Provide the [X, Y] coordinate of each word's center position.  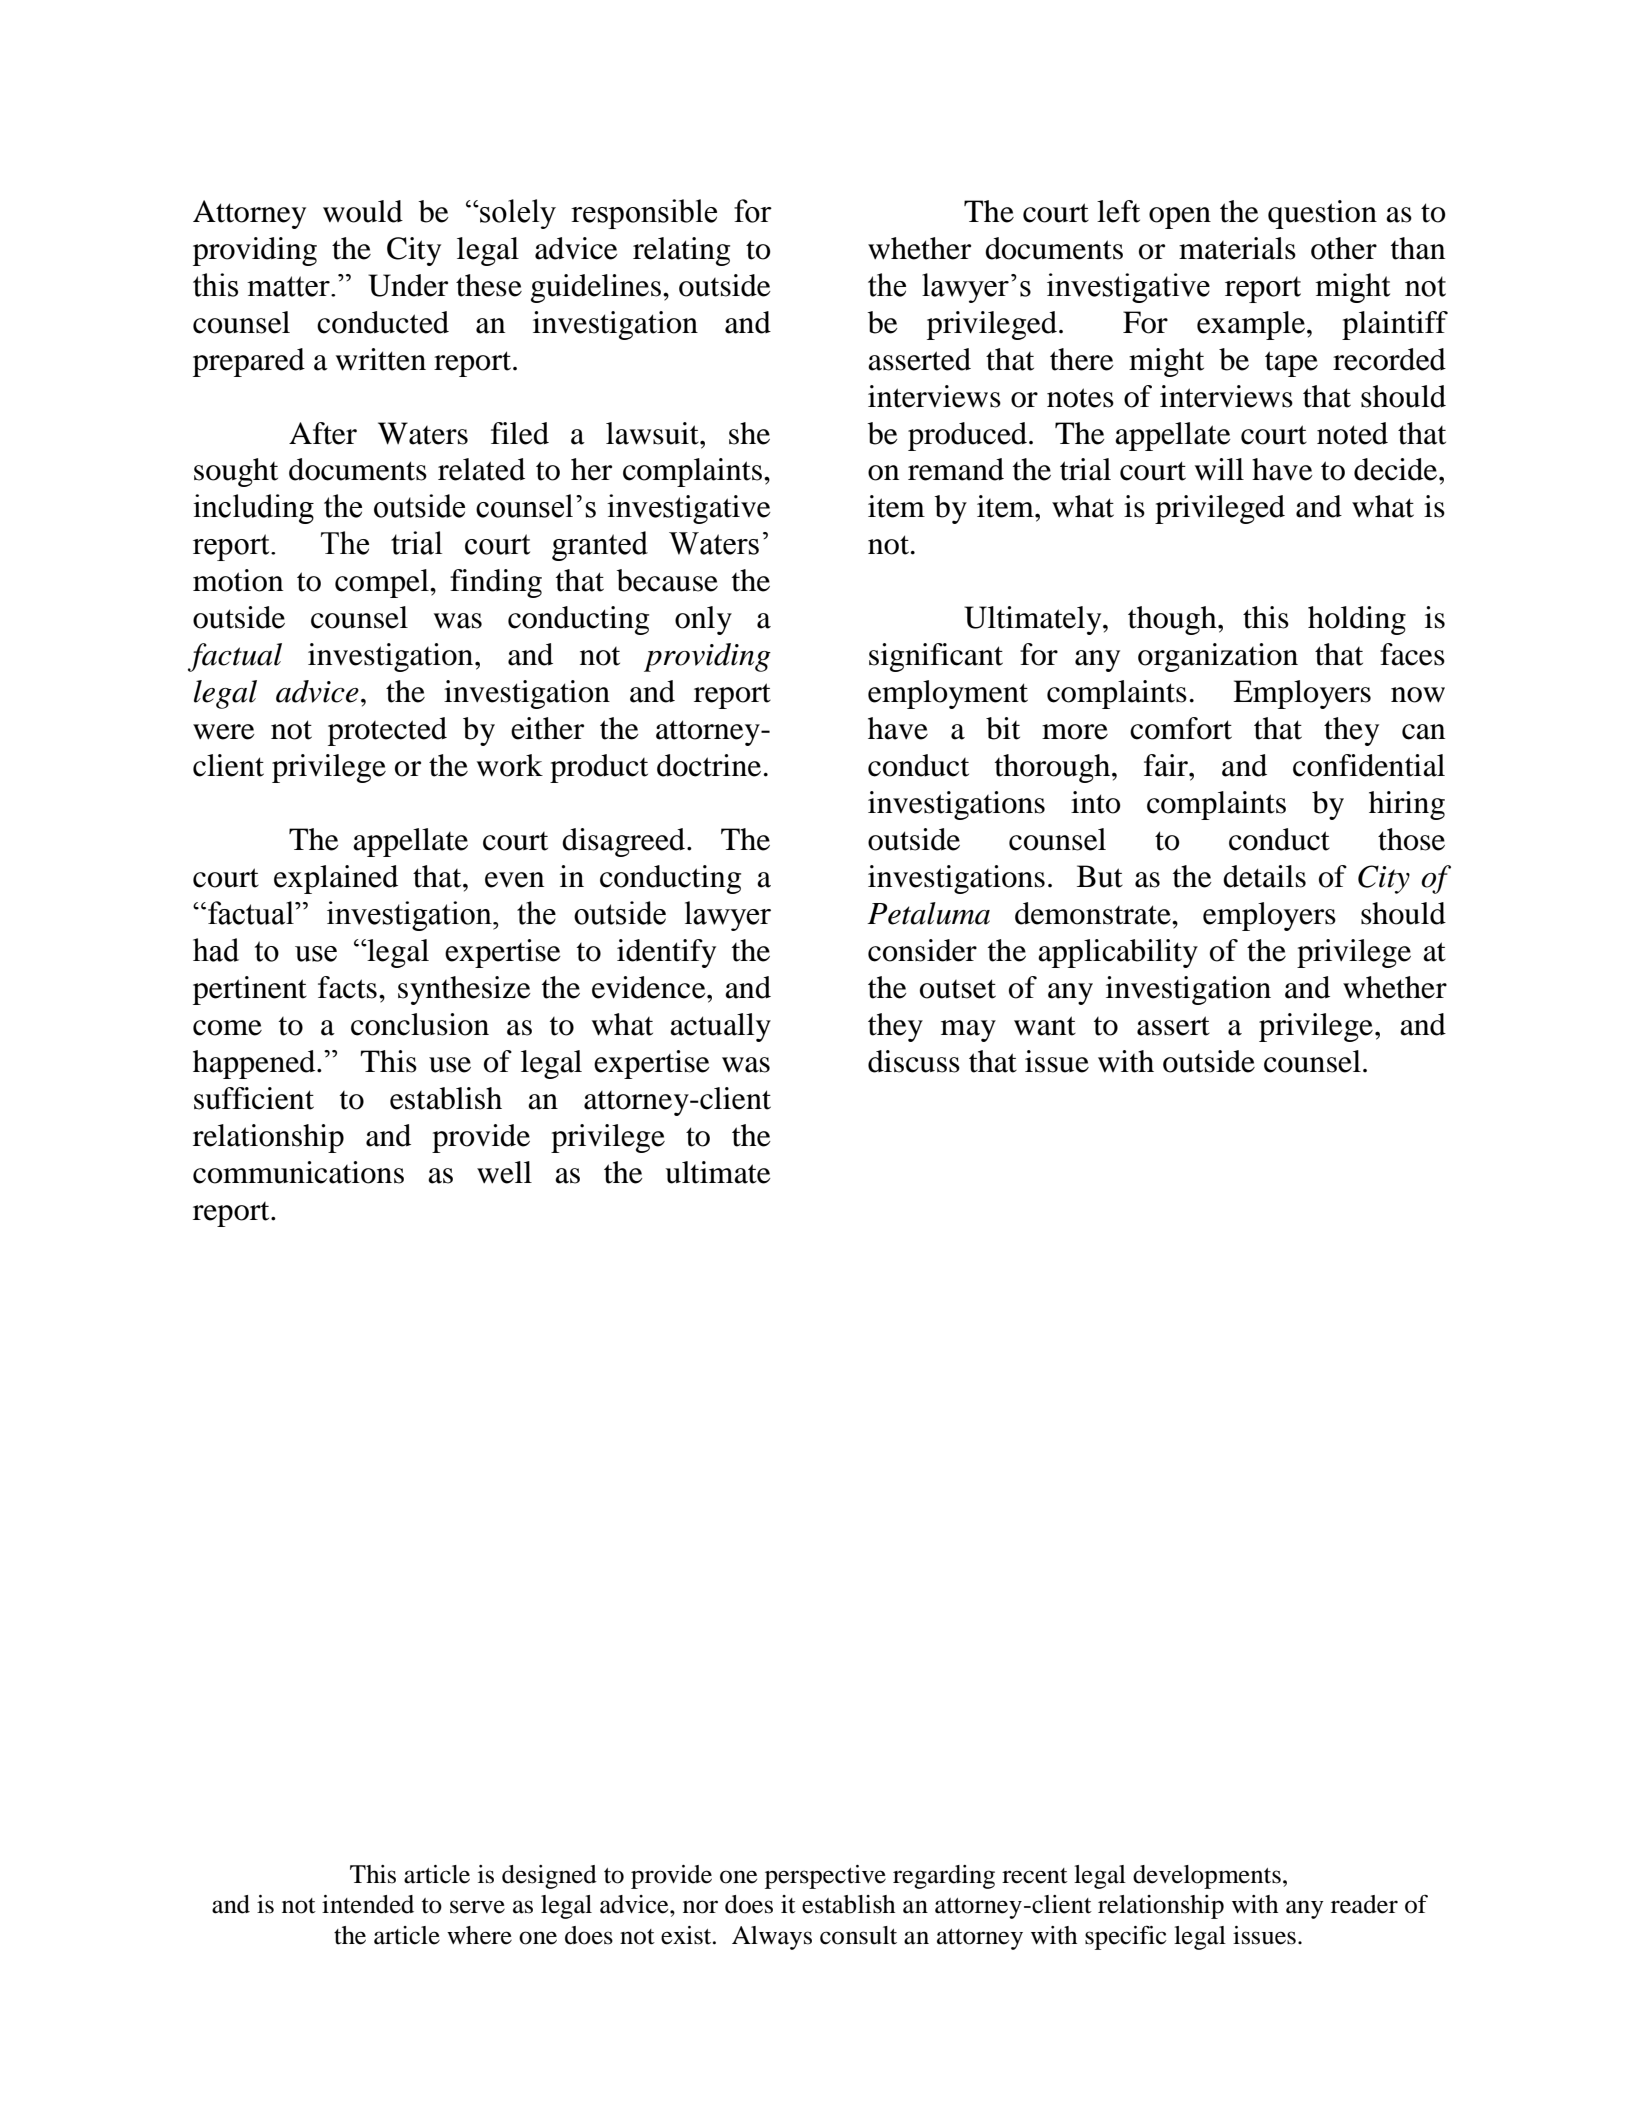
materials [1237, 248]
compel [383, 583]
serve [477, 1907]
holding [1357, 620]
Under [408, 285]
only [703, 620]
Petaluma [928, 913]
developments [1207, 1877]
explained [336, 879]
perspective [825, 1877]
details [1264, 876]
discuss [914, 1061]
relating [681, 251]
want [1045, 1026]
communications [298, 1172]
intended [368, 1904]
